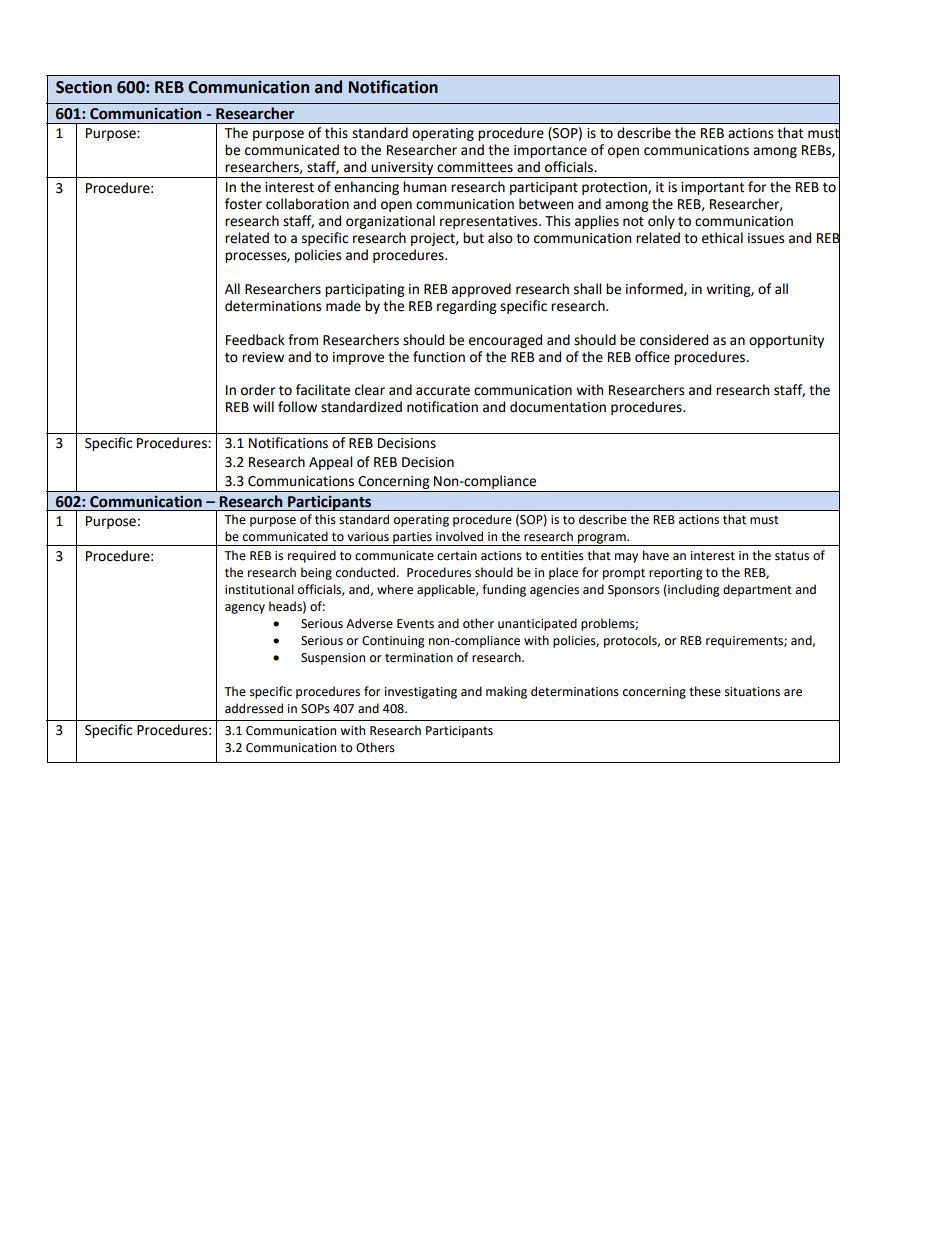 The width and height of the image is (952, 1233). Describe the element at coordinates (263, 406) in the image. I see `will` at that location.
